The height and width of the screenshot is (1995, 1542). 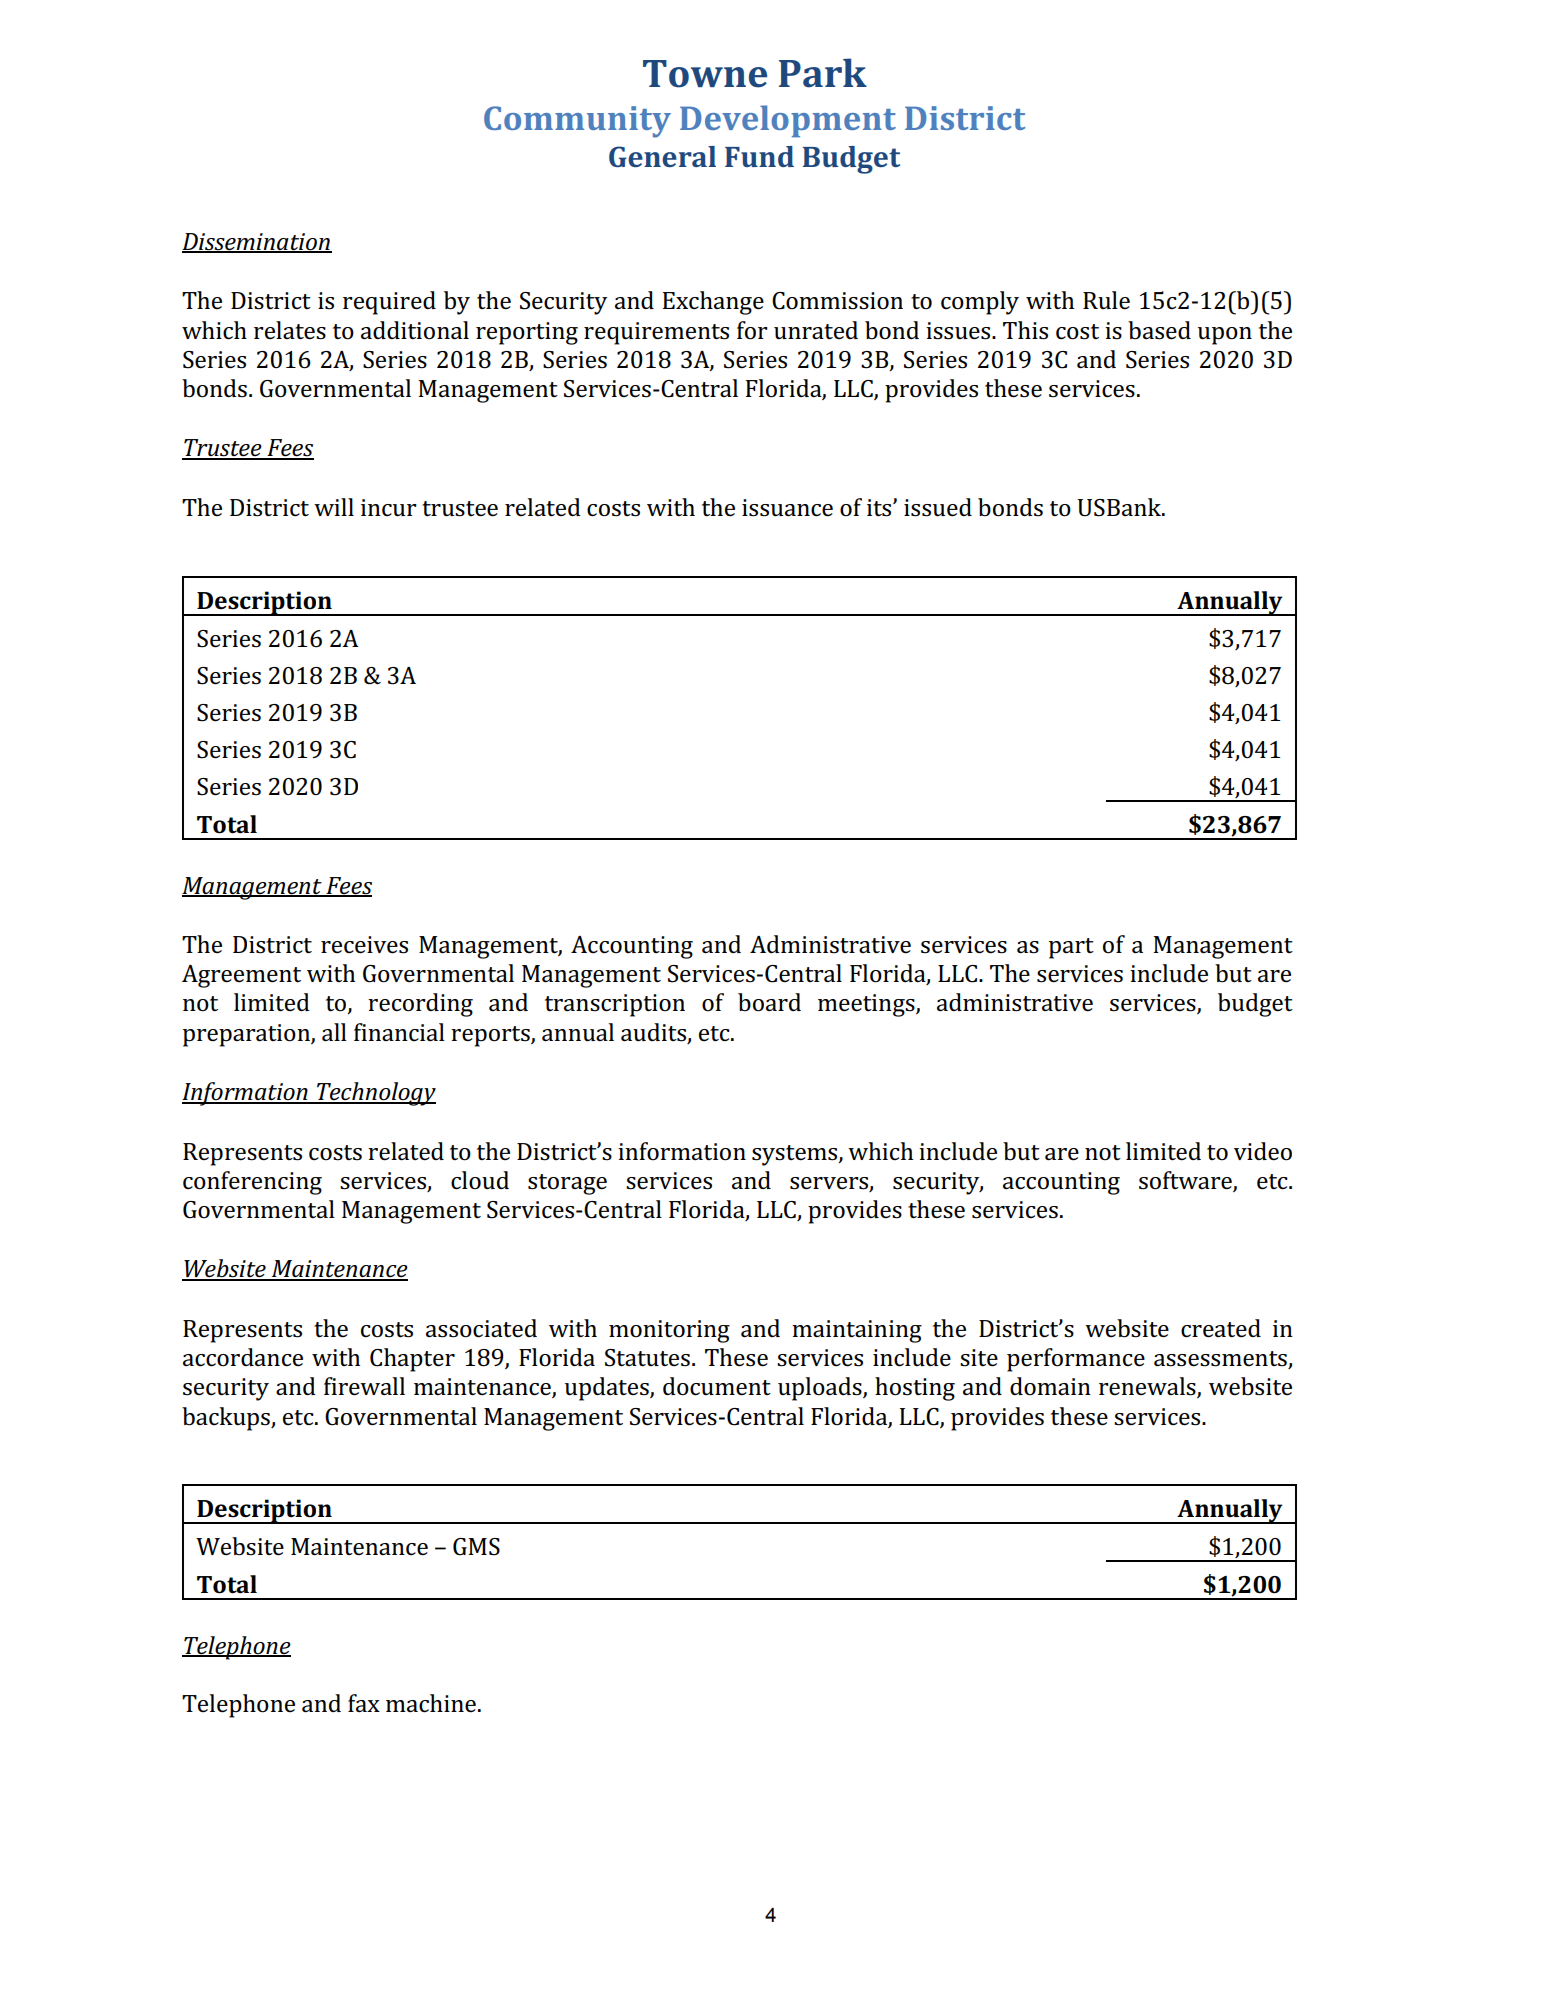 What do you see at coordinates (769, 1002) in the screenshot?
I see `board` at bounding box center [769, 1002].
